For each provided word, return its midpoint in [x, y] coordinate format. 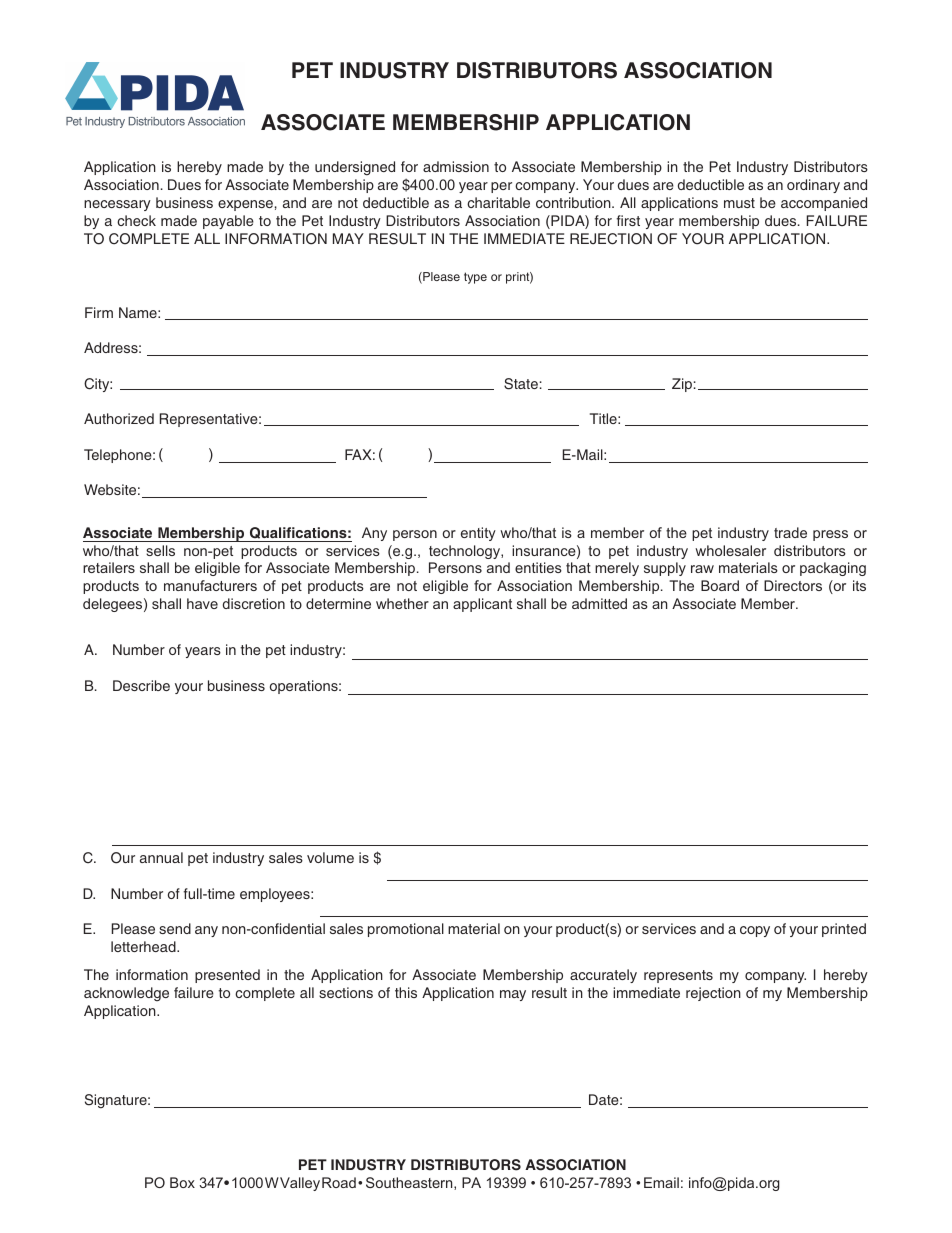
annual [161, 857]
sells [160, 550]
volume [330, 857]
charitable [498, 202]
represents [678, 976]
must [739, 203]
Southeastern [410, 1183]
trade [790, 532]
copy [755, 931]
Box [182, 1182]
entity [478, 534]
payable [228, 222]
